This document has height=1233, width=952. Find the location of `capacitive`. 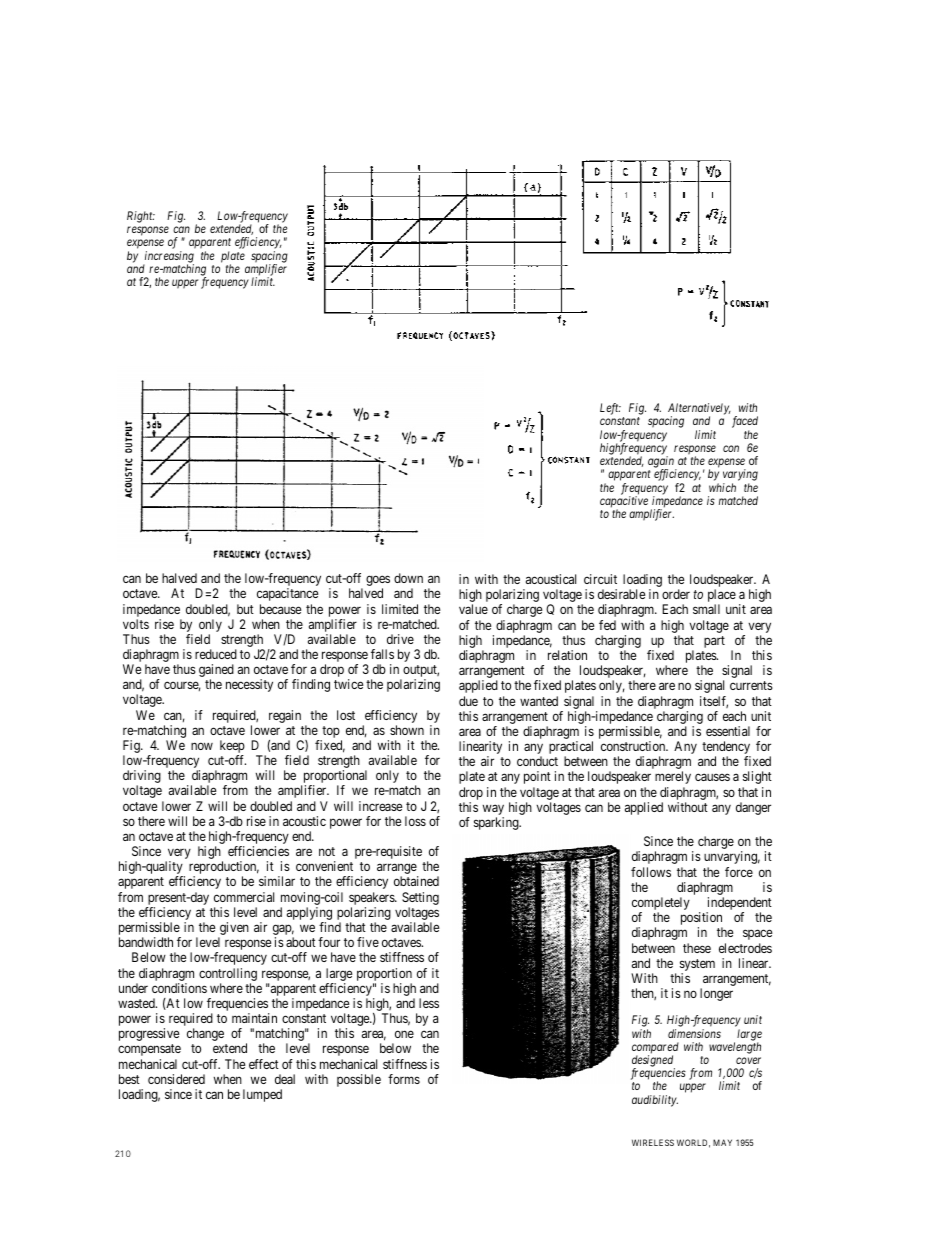

capacitive is located at coordinates (624, 503).
